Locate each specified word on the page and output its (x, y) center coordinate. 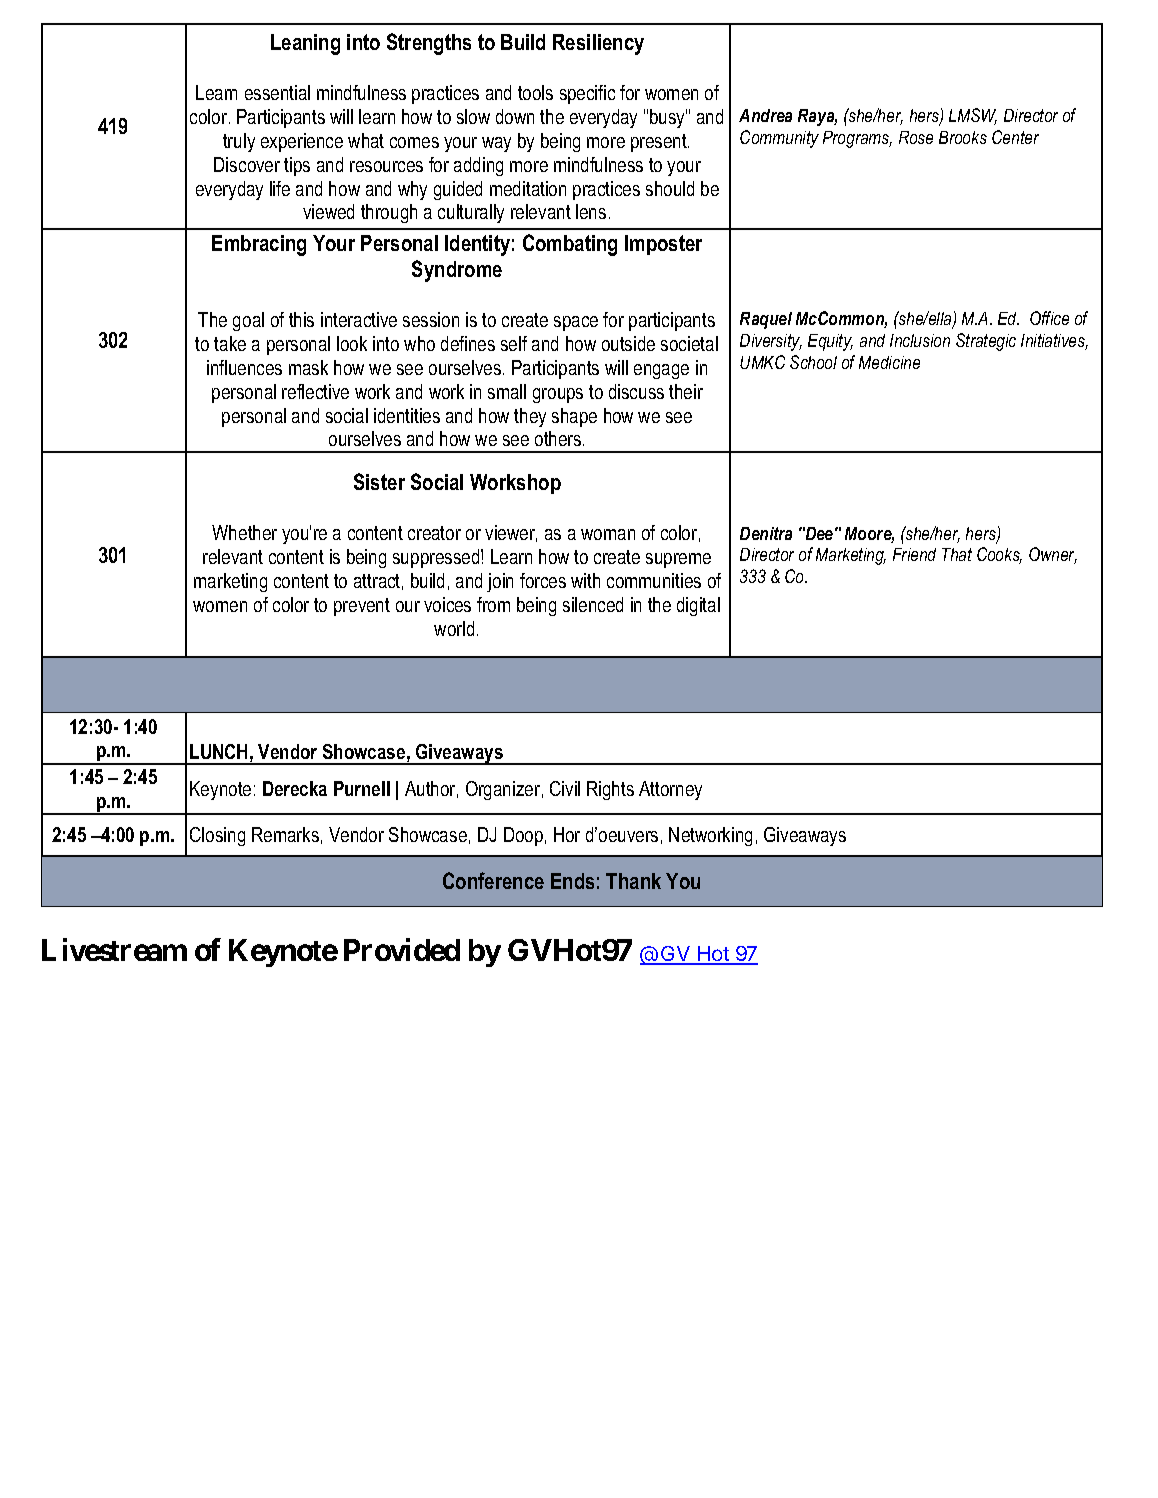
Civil (565, 788)
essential (277, 92)
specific (587, 94)
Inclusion (920, 340)
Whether (244, 532)
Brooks (963, 137)
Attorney (670, 790)
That (957, 554)
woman (608, 534)
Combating (570, 245)
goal (248, 321)
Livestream (114, 949)
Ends (572, 881)
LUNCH (218, 751)
